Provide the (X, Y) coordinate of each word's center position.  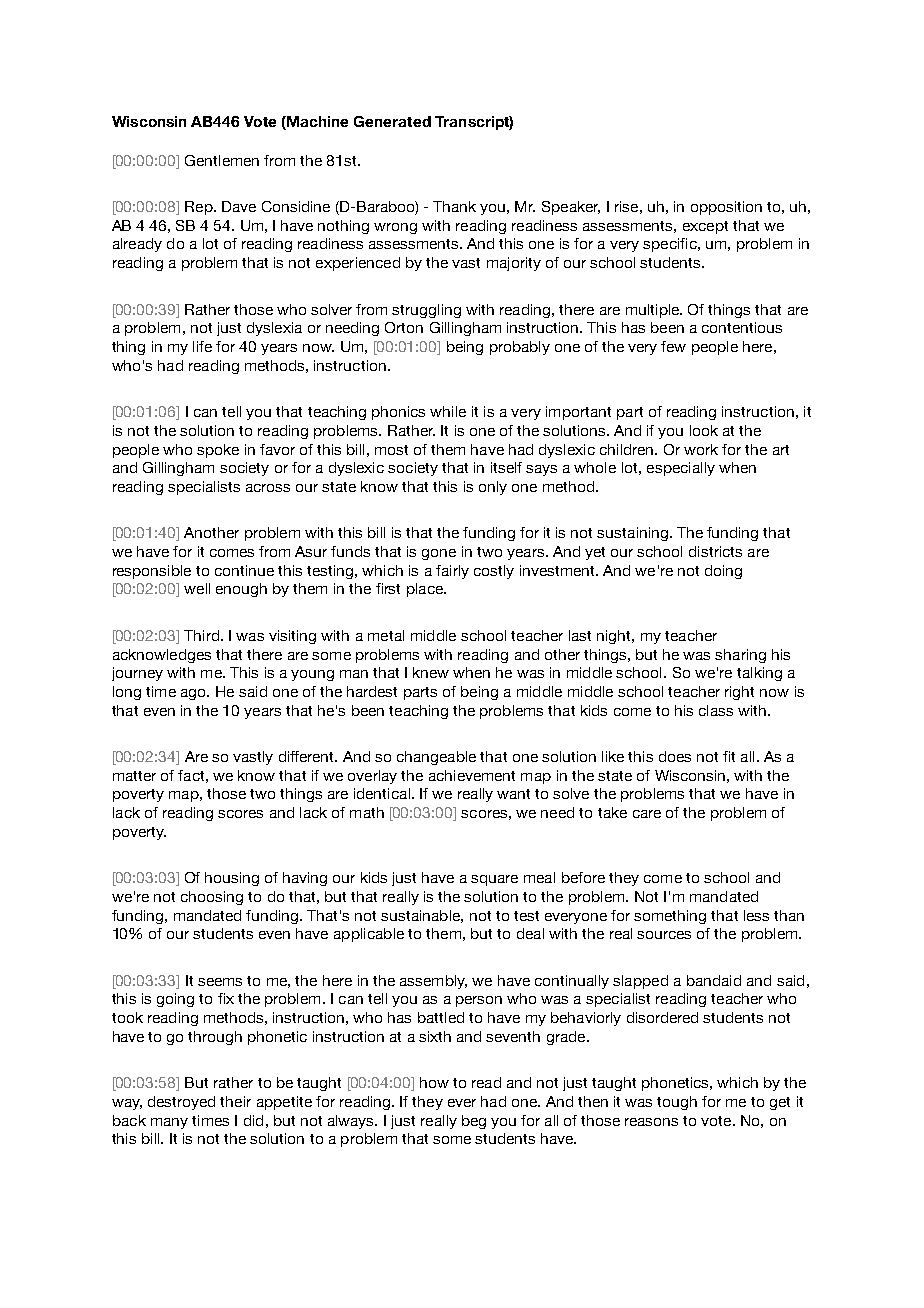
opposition (726, 208)
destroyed (181, 1103)
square (494, 880)
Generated (392, 121)
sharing (740, 656)
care (647, 814)
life (202, 346)
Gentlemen (222, 160)
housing (232, 879)
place (426, 590)
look (704, 430)
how (434, 1082)
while (448, 411)
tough (677, 1103)
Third (201, 635)
